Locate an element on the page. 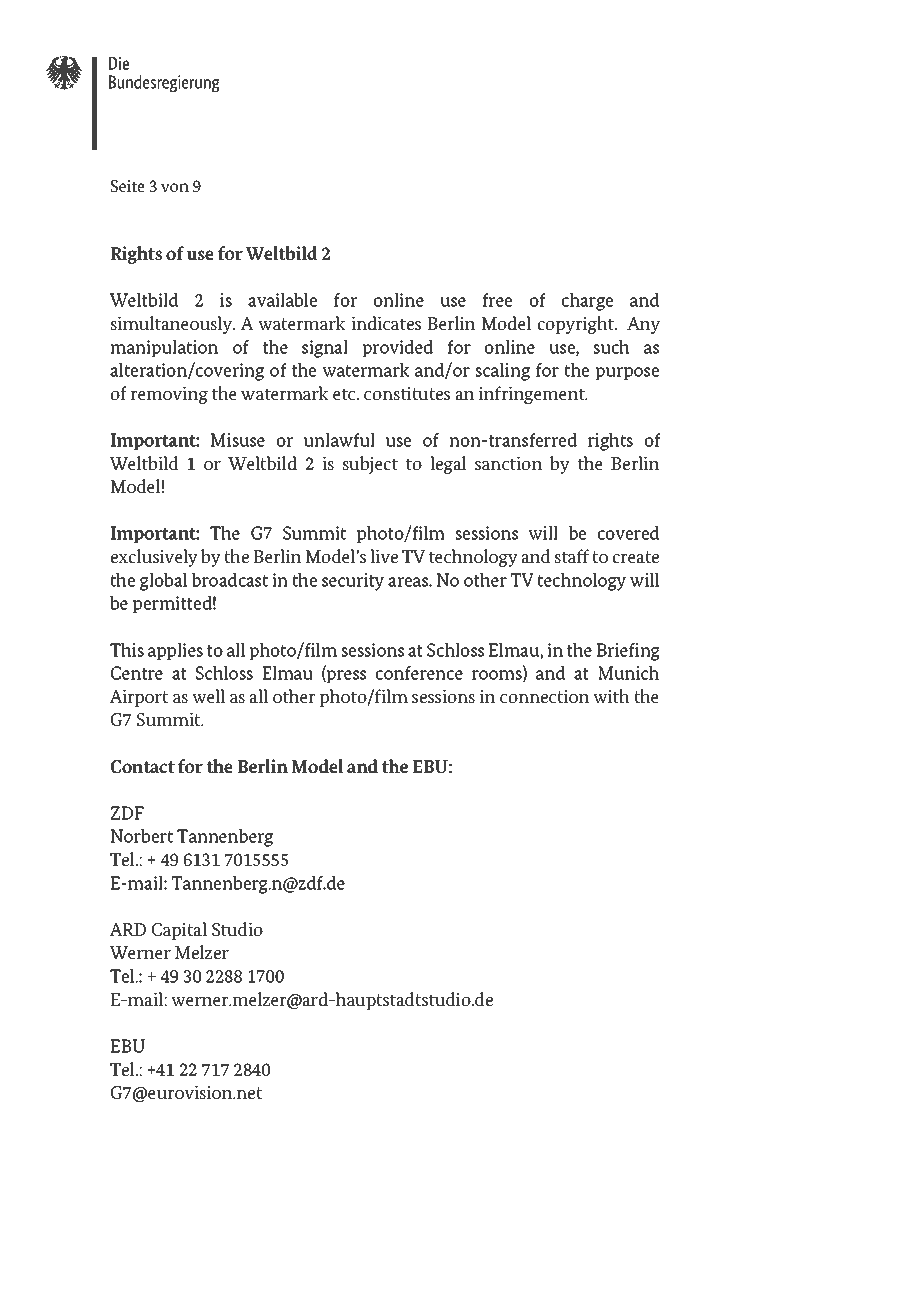 The height and width of the image is (1308, 924). live is located at coordinates (384, 556).
